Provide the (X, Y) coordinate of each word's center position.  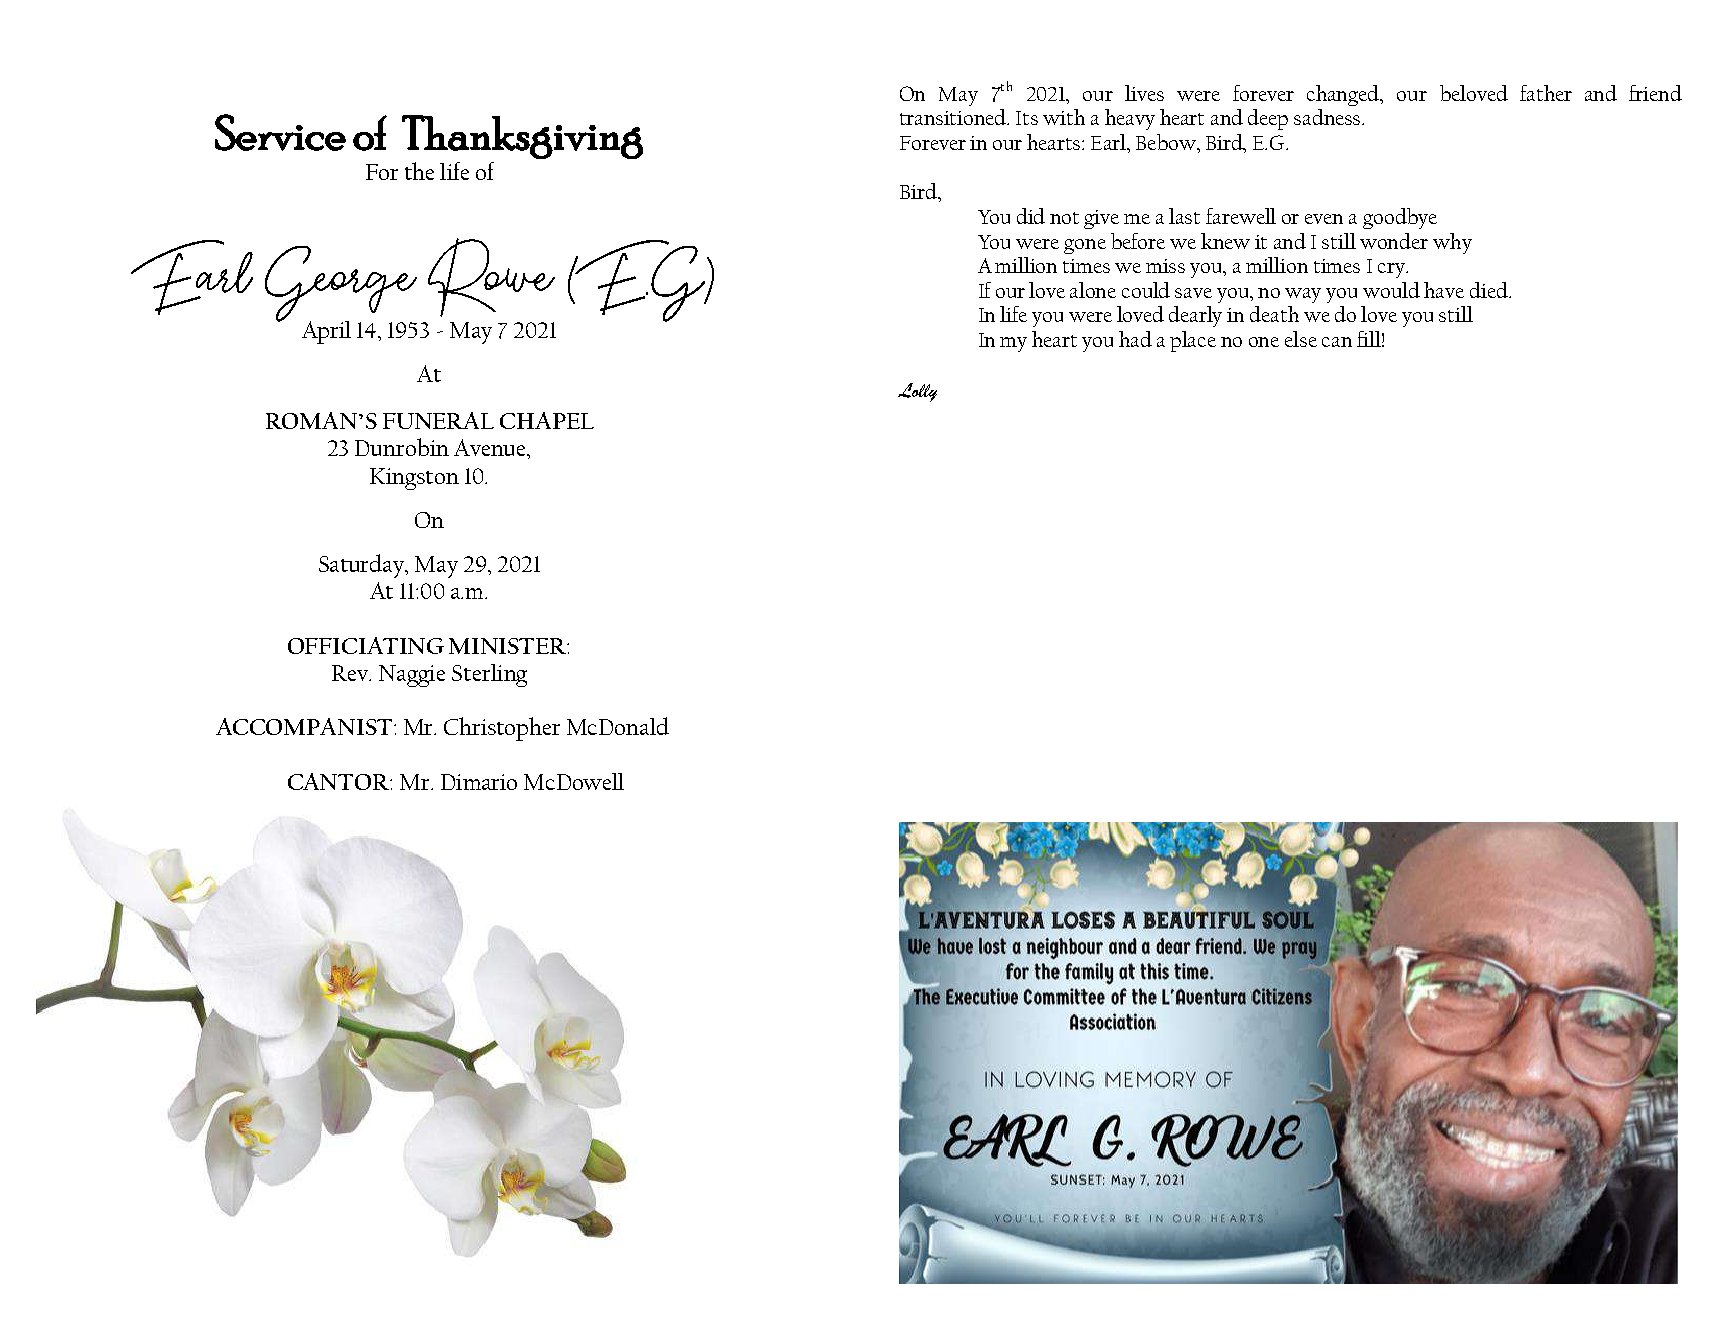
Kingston (414, 479)
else (1301, 339)
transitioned (954, 117)
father (1546, 93)
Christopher (502, 729)
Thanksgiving (522, 137)
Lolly (917, 392)
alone (1093, 290)
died (1490, 290)
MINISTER (508, 646)
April (326, 332)
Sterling (489, 675)
